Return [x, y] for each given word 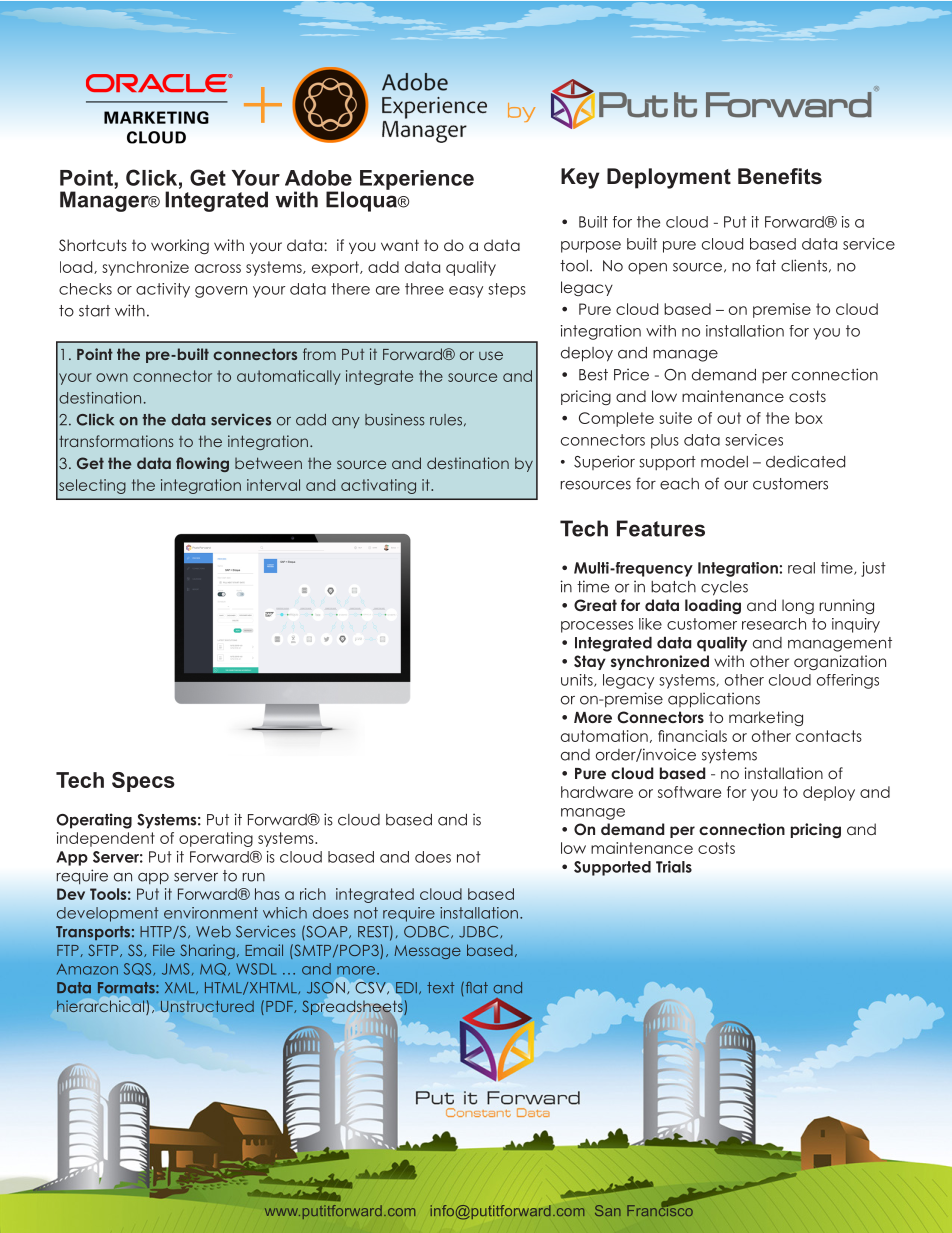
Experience [417, 180]
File [164, 950]
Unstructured [207, 1007]
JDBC [480, 932]
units [578, 680]
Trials [674, 867]
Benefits [780, 176]
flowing [202, 464]
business [394, 419]
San [608, 1210]
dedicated [805, 461]
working [180, 246]
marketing [766, 718]
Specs [143, 782]
